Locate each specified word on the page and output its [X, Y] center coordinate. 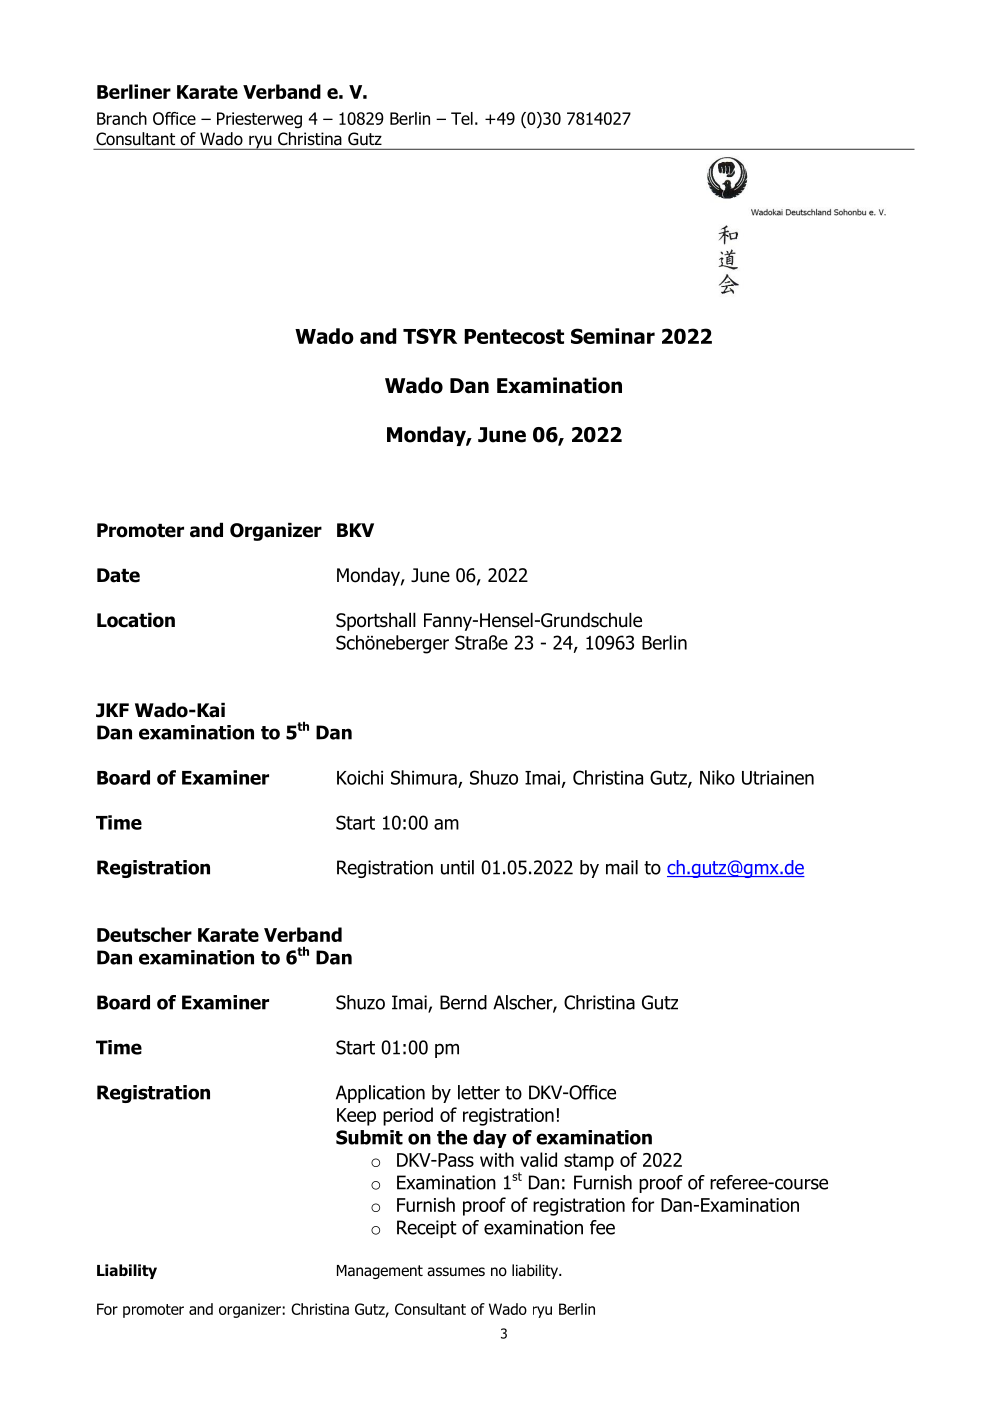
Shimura [425, 778]
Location [136, 620]
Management [380, 1272]
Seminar [613, 336]
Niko [717, 777]
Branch [122, 118]
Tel [462, 118]
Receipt [427, 1229]
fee [602, 1227]
